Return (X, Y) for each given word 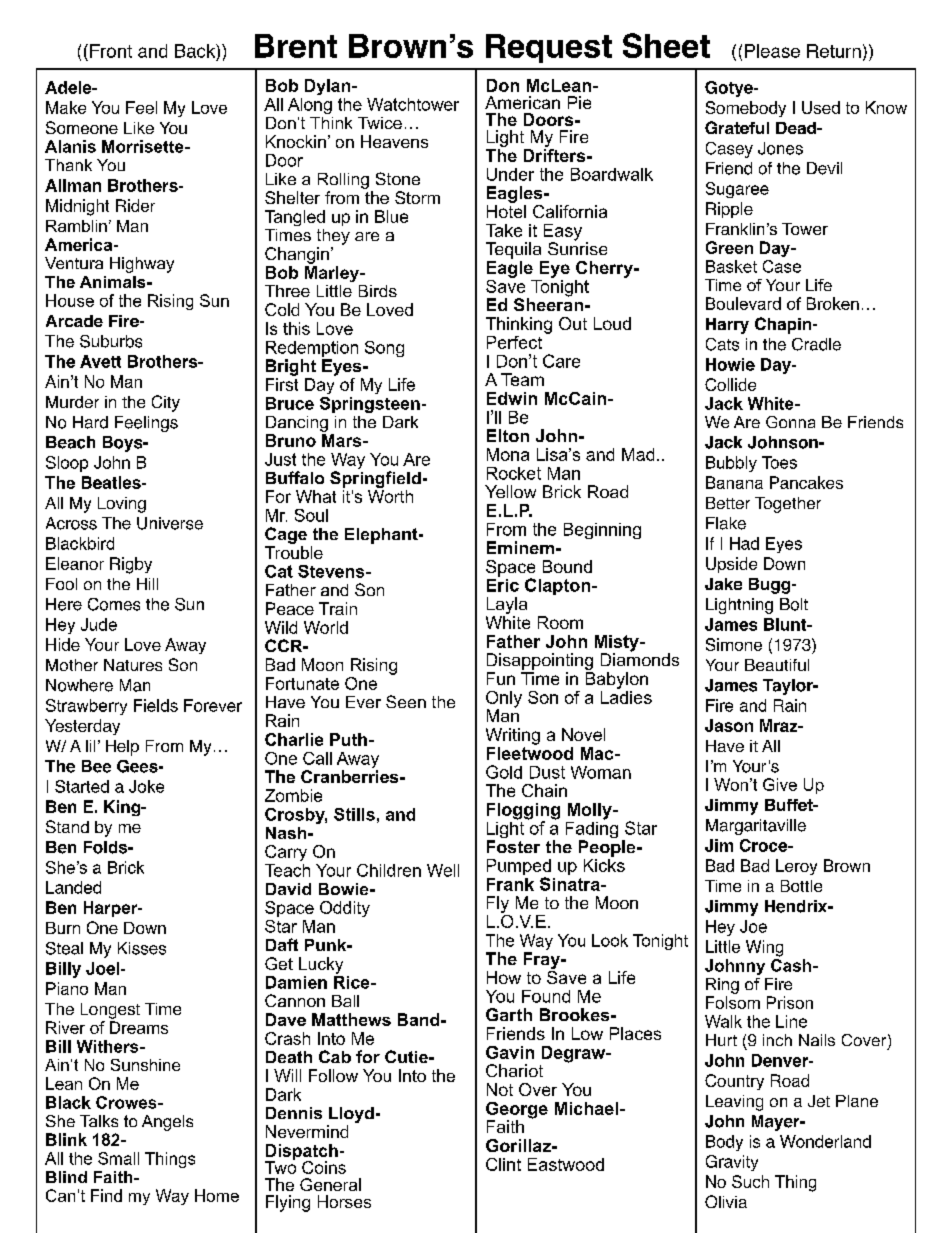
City (166, 403)
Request (549, 48)
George (517, 1111)
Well (443, 870)
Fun (501, 678)
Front (111, 51)
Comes (114, 604)
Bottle (801, 886)
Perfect (514, 342)
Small (118, 1158)
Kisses (142, 948)
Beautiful (777, 665)
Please (772, 51)
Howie (730, 364)
